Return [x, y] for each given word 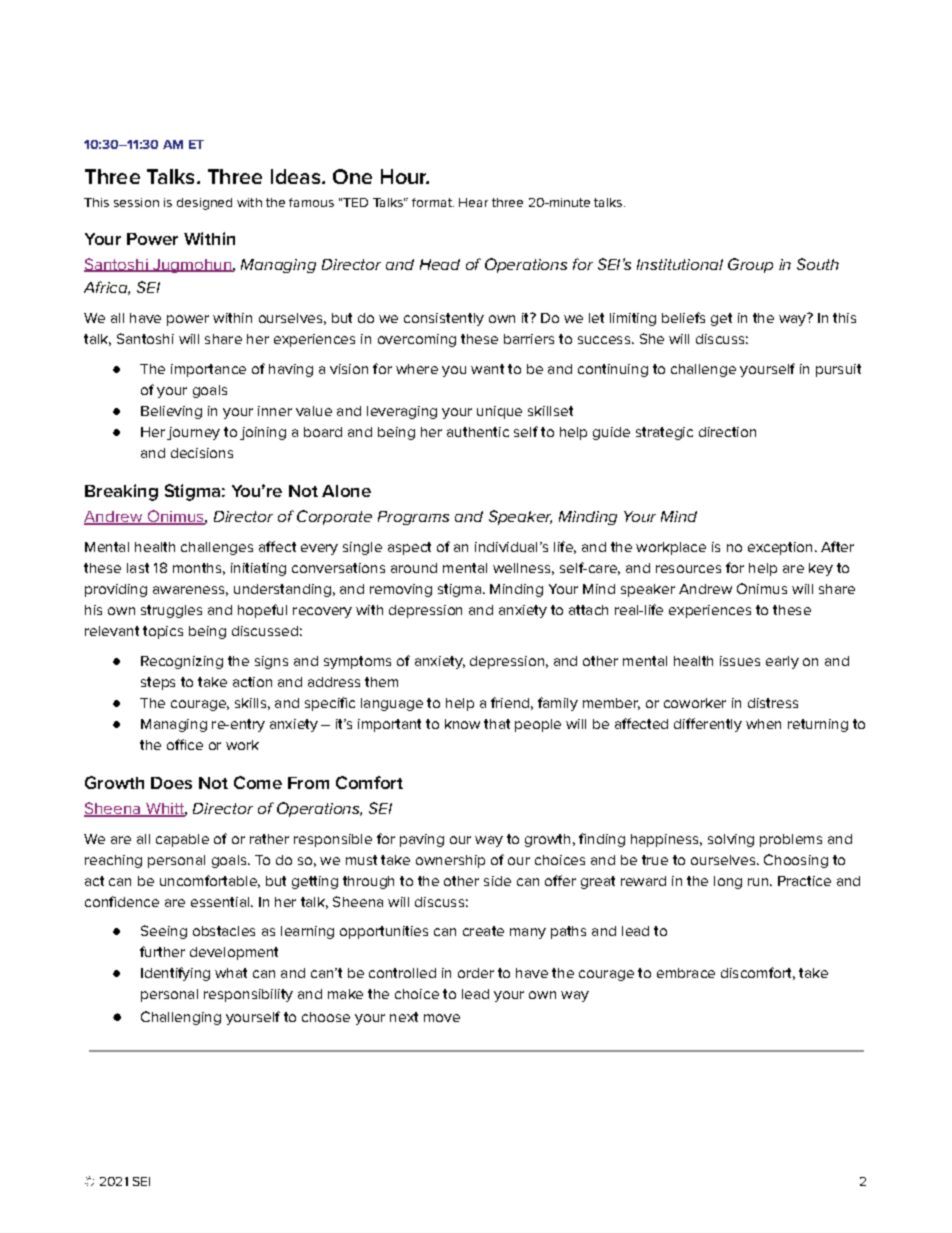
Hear [473, 202]
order [476, 973]
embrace [686, 973]
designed [204, 204]
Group [750, 265]
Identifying [175, 974]
